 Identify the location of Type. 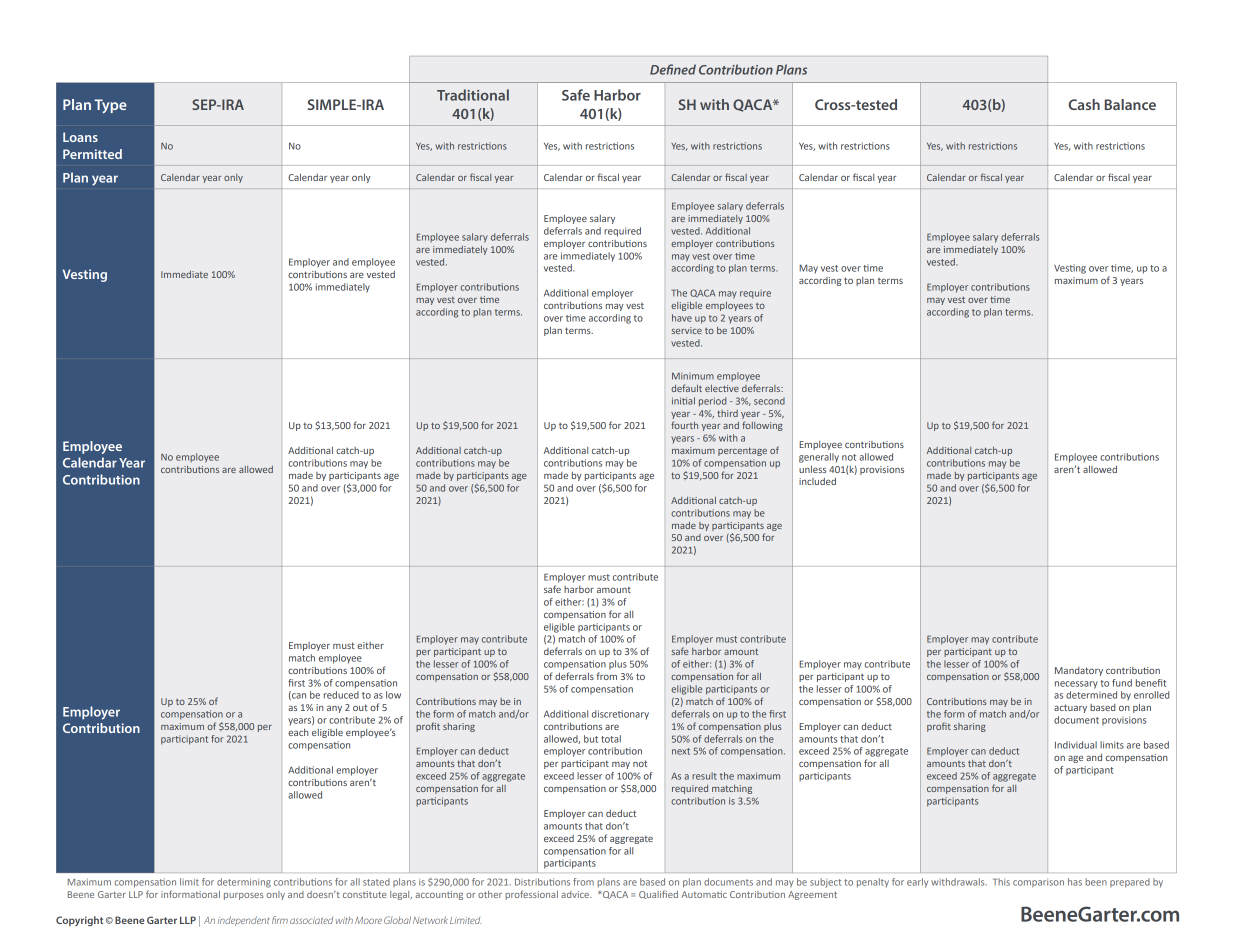
(110, 106).
